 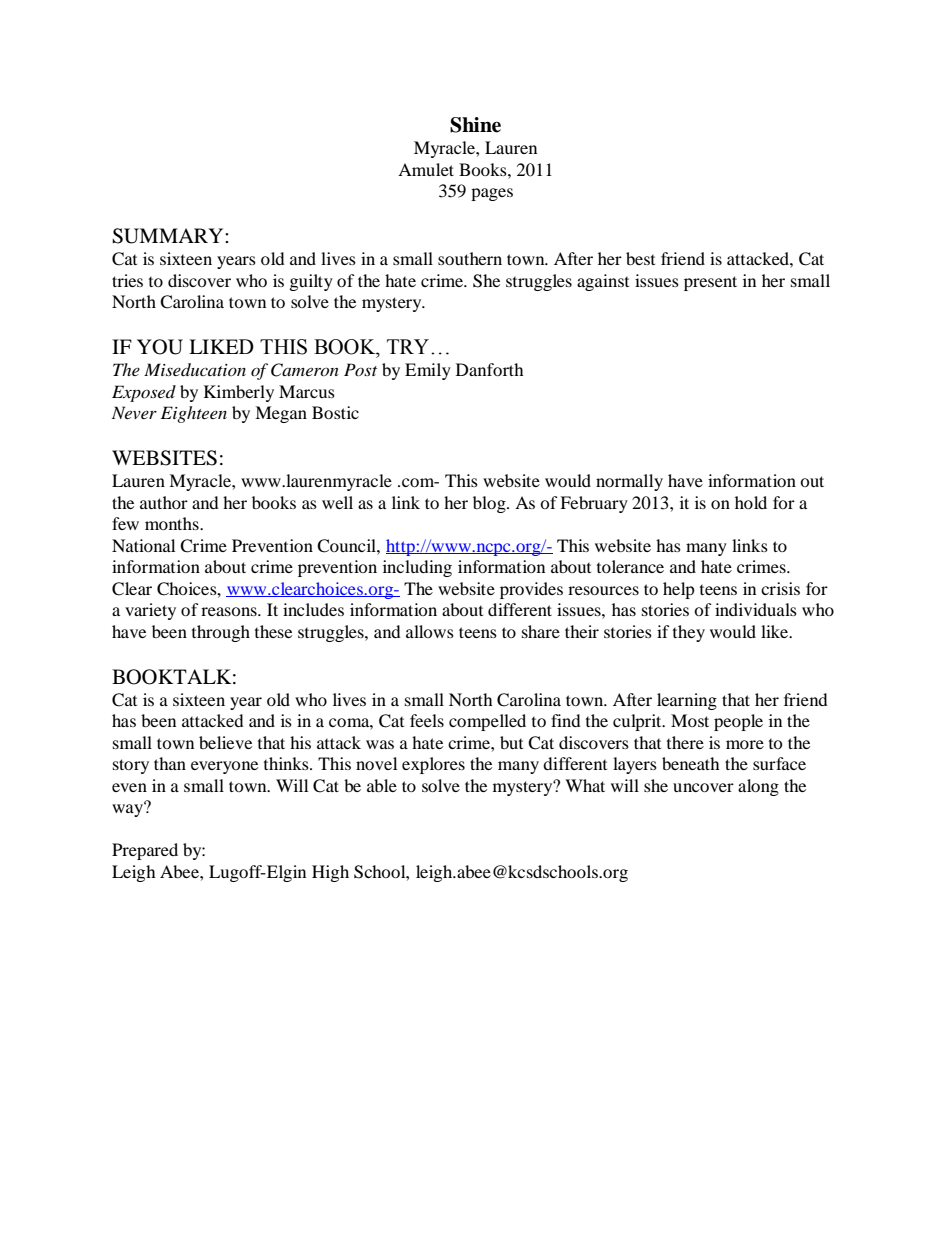 What do you see at coordinates (751, 502) in the screenshot?
I see `hold` at bounding box center [751, 502].
